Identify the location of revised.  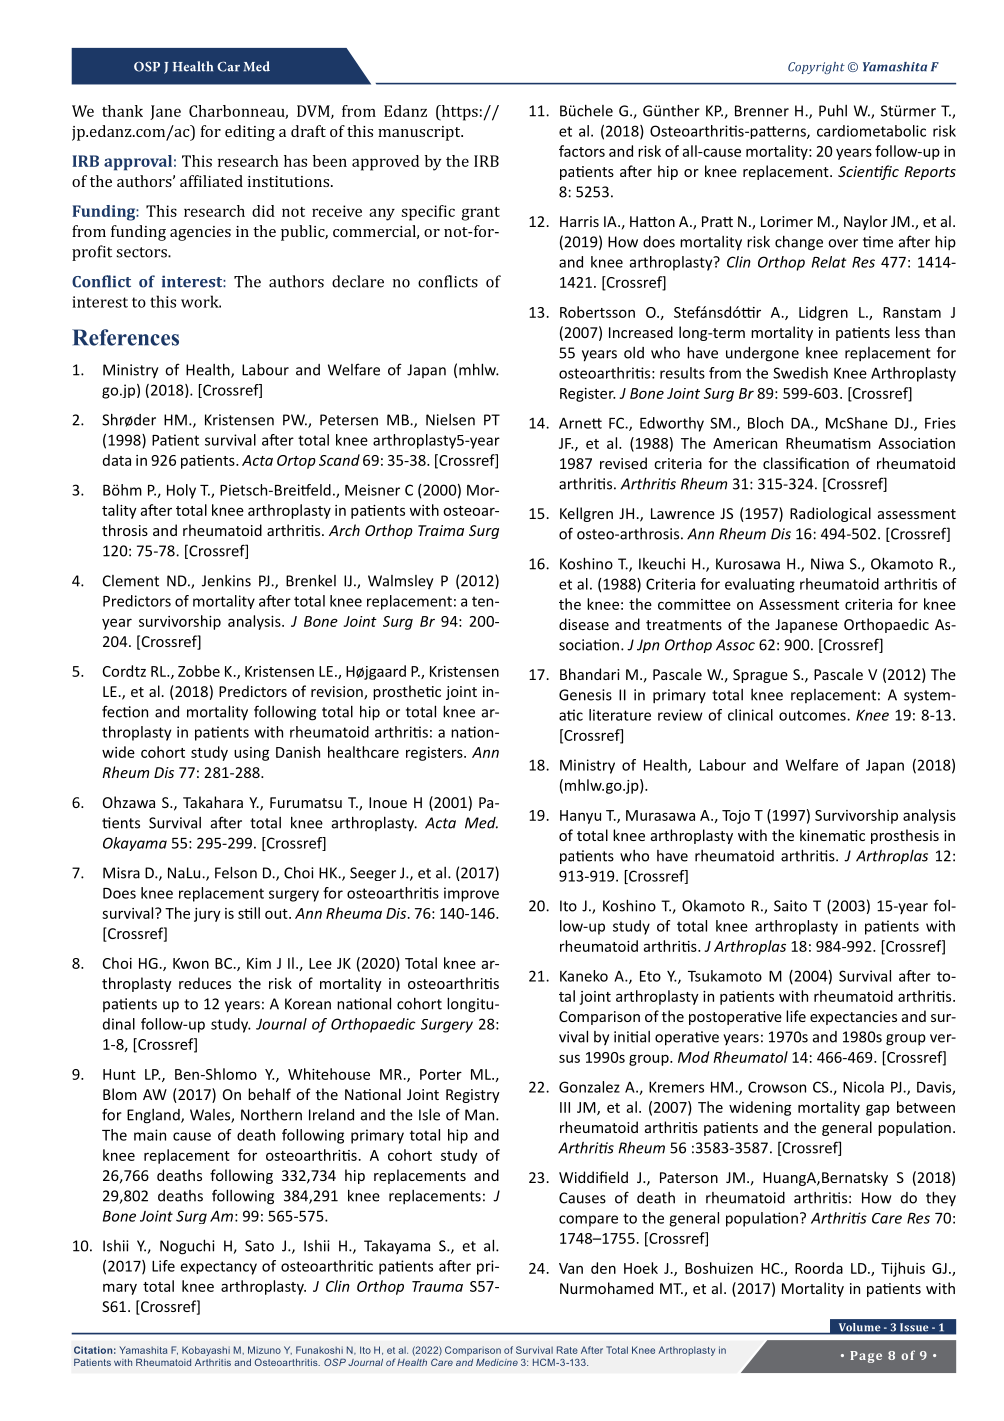
(623, 463).
